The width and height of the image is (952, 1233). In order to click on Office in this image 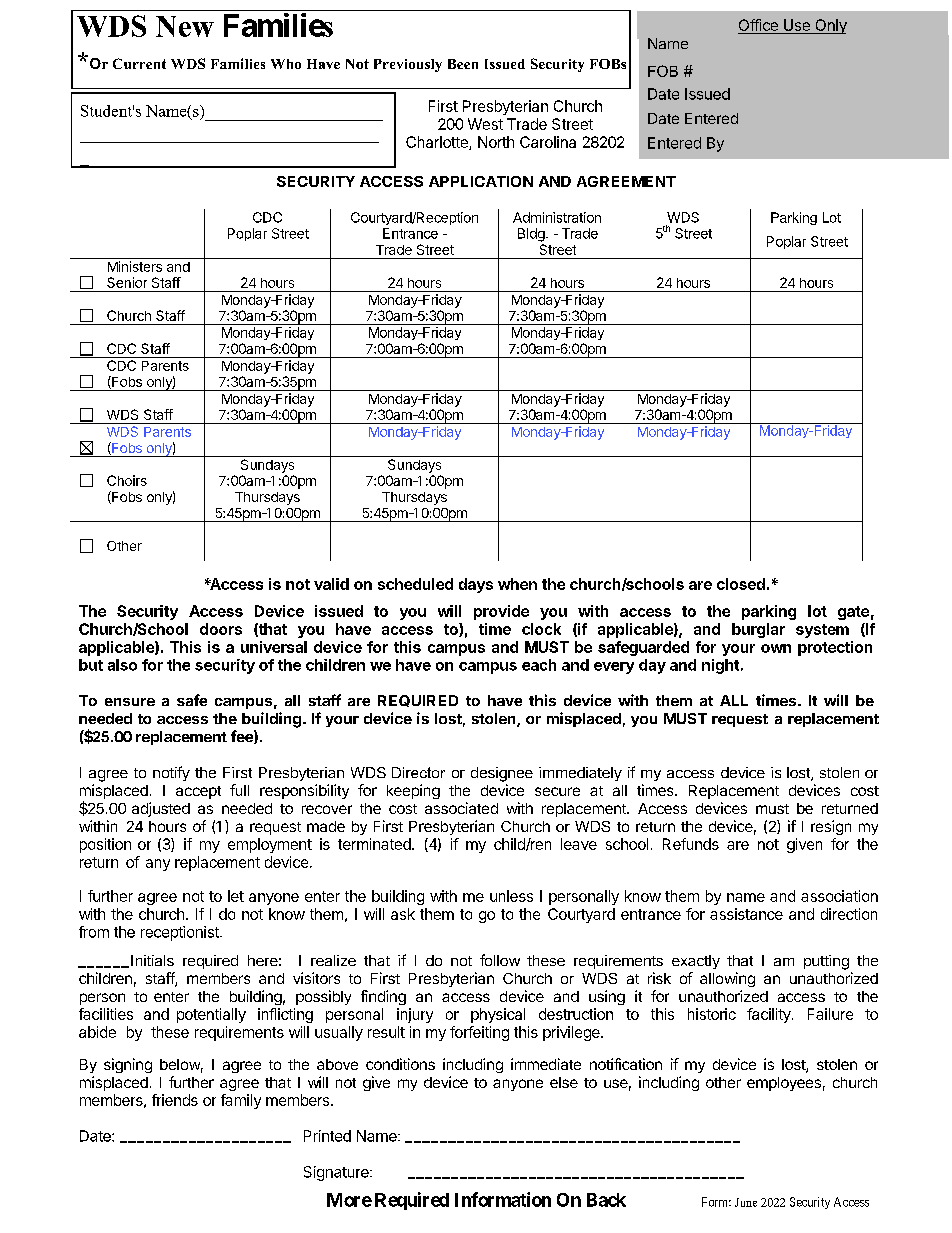, I will do `click(759, 26)`.
